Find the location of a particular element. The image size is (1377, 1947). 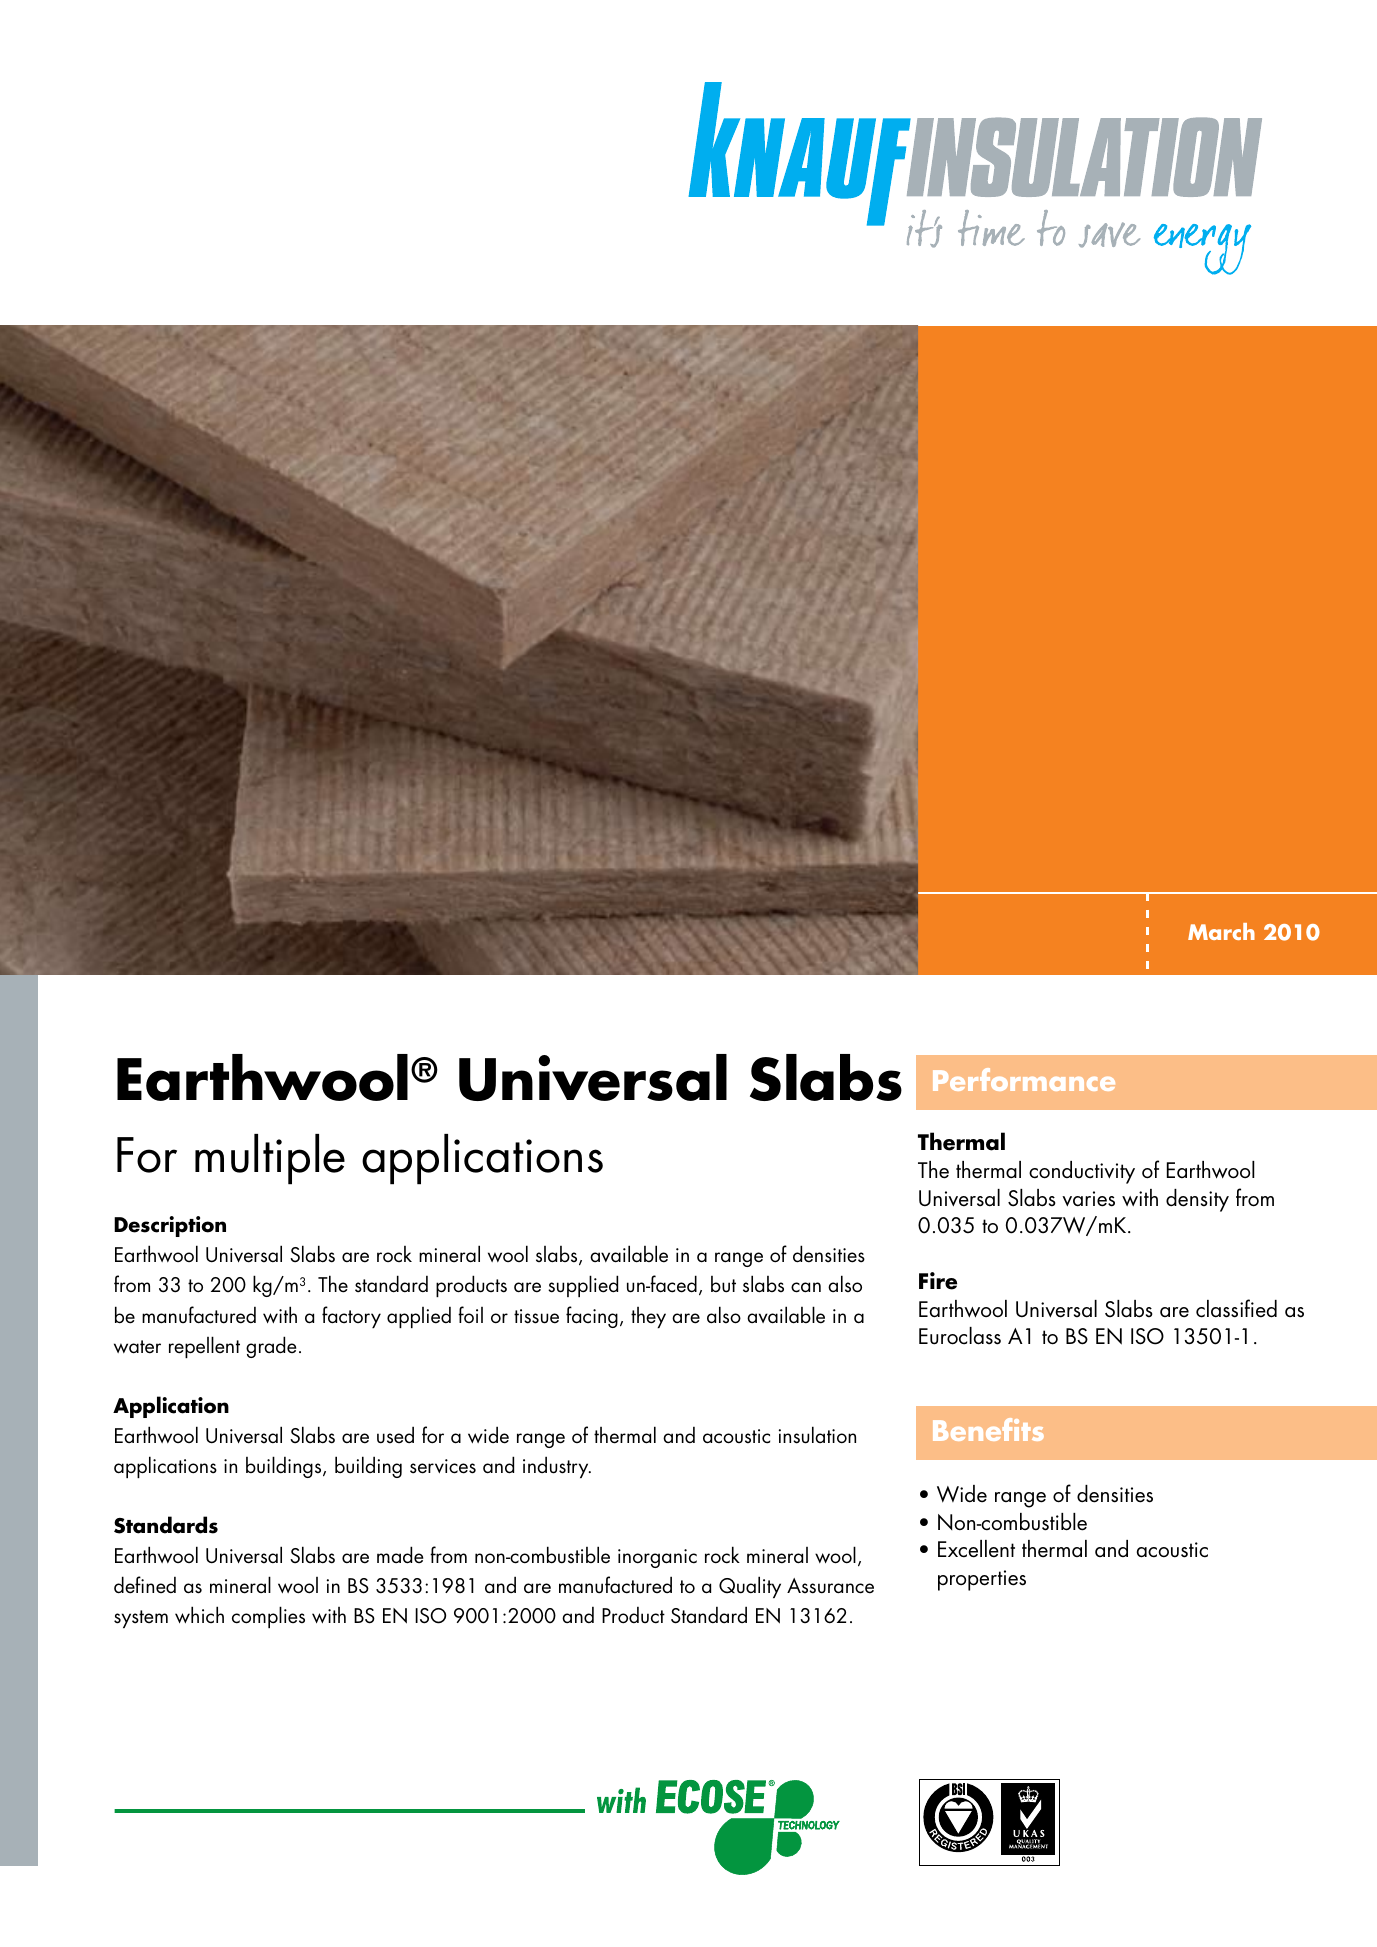

complies is located at coordinates (268, 1617).
